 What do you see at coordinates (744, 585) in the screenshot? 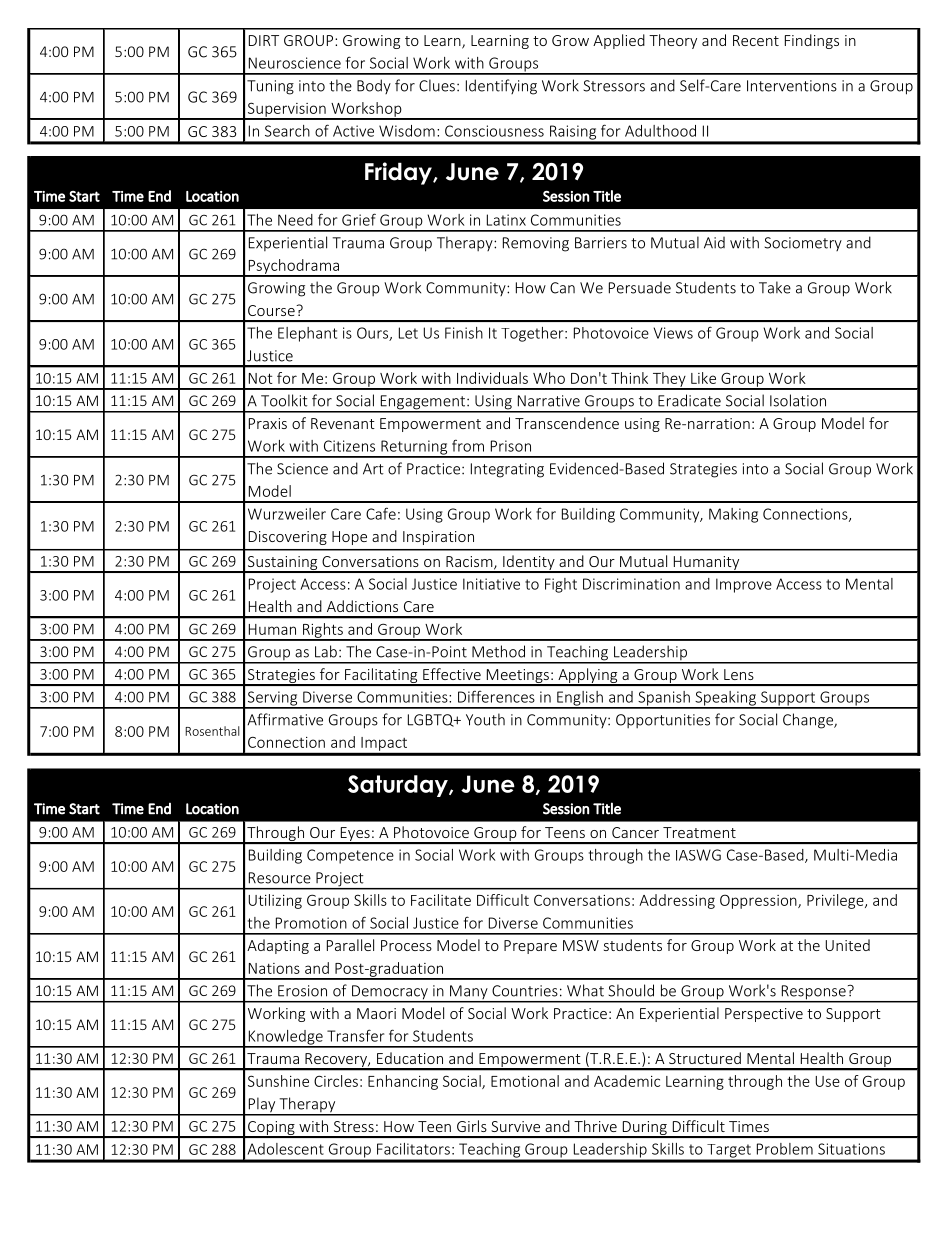
I see `Improve` at bounding box center [744, 585].
